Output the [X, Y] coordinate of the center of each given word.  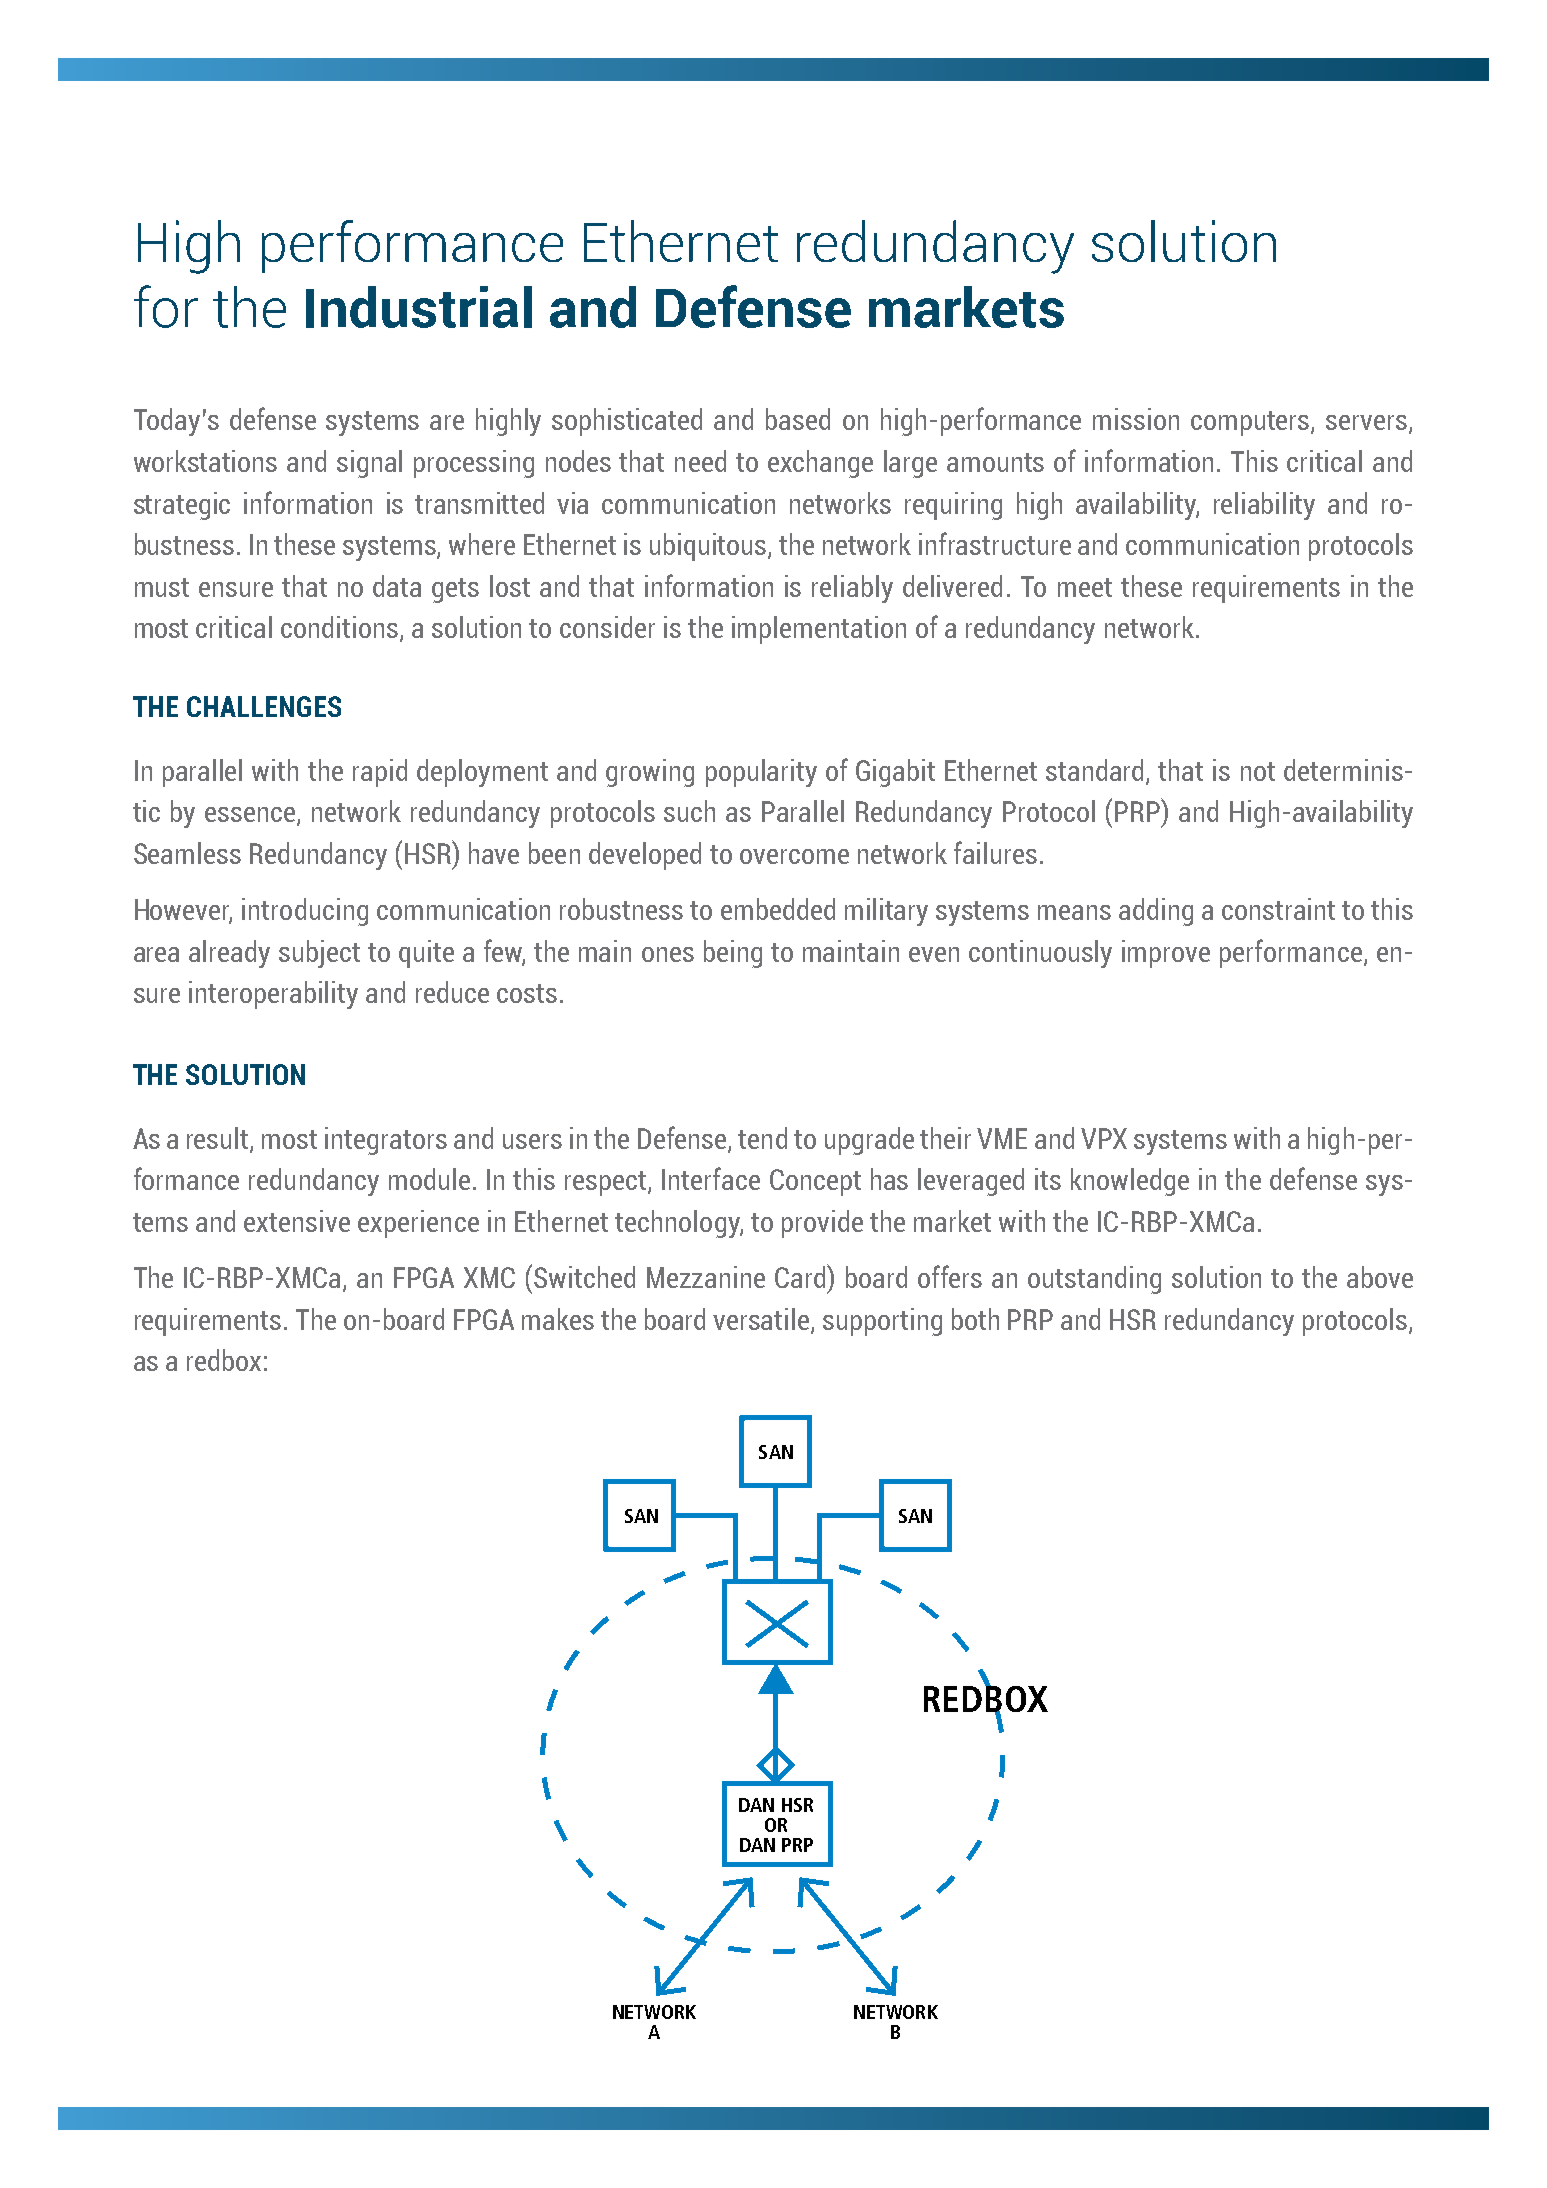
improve [1166, 954]
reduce [452, 992]
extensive [297, 1221]
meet [1085, 587]
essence [251, 816]
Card [801, 1276]
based [798, 419]
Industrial [419, 307]
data [397, 586]
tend [762, 1138]
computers [1251, 423]
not [1258, 771]
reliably [852, 589]
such [689, 811]
